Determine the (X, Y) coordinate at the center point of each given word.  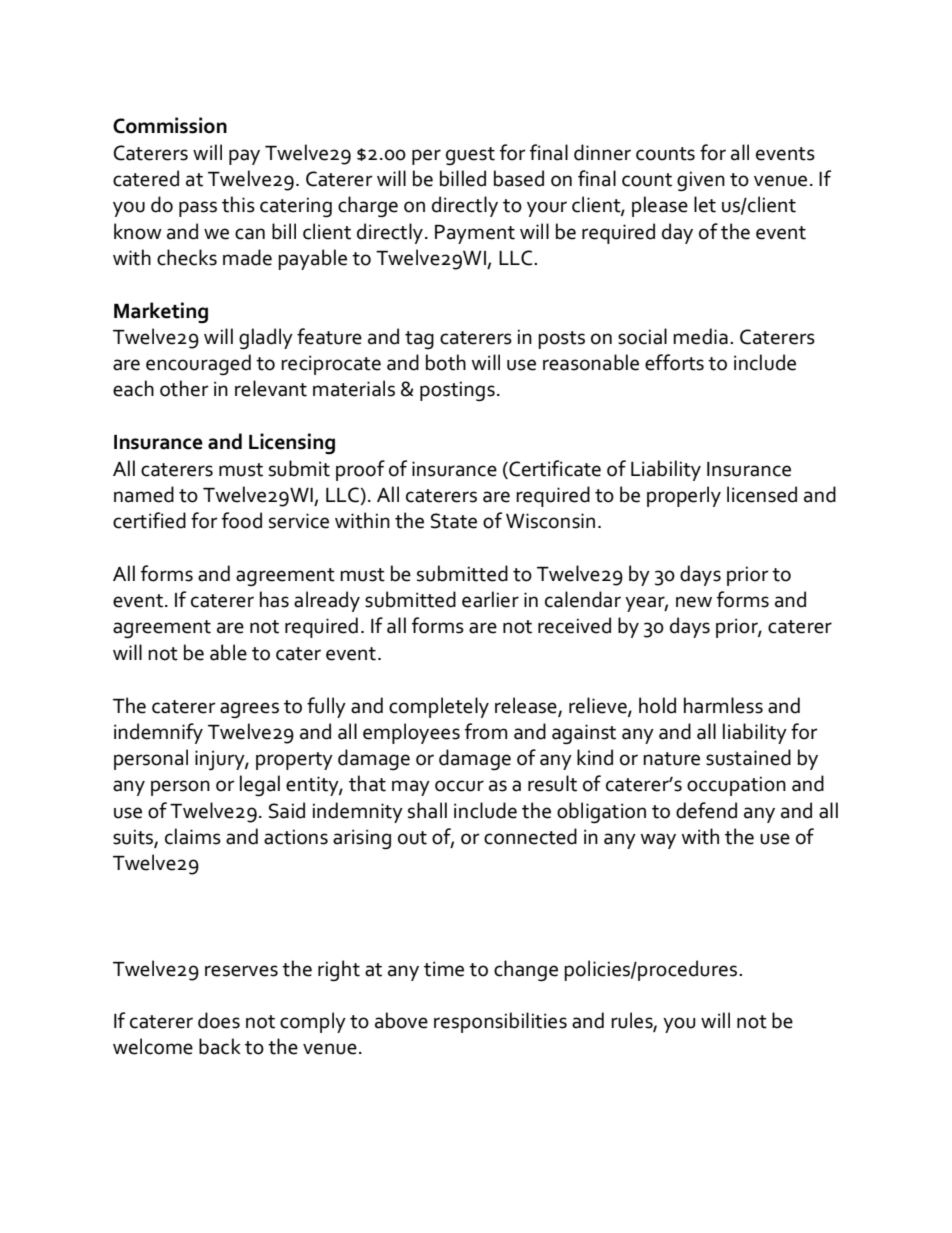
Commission (170, 125)
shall (427, 810)
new (694, 602)
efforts (674, 362)
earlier (490, 599)
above (401, 1020)
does (219, 1020)
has (274, 599)
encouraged (198, 364)
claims (193, 836)
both (446, 362)
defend (706, 810)
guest (470, 156)
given (701, 181)
